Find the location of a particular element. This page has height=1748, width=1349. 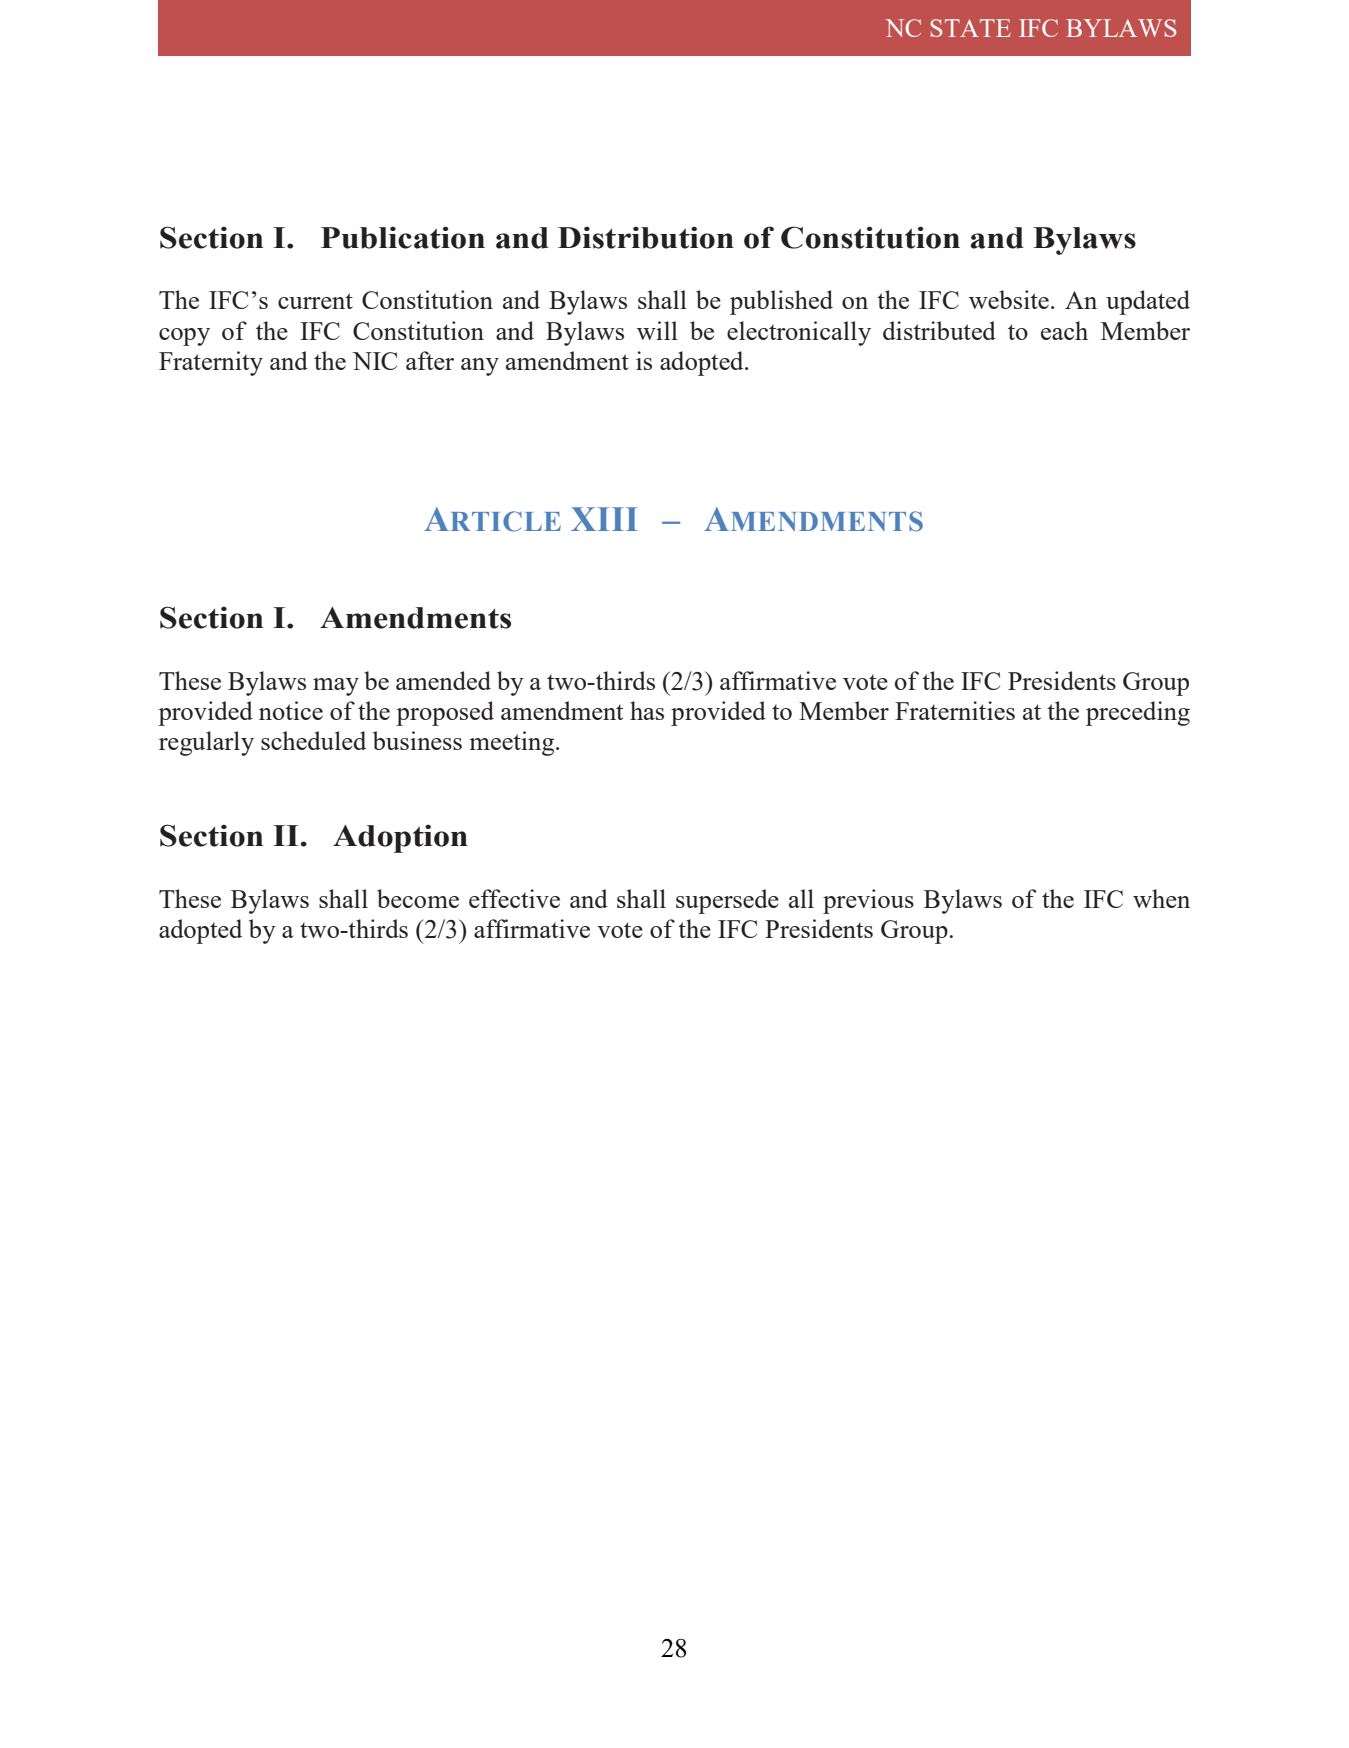

become is located at coordinates (418, 898).
